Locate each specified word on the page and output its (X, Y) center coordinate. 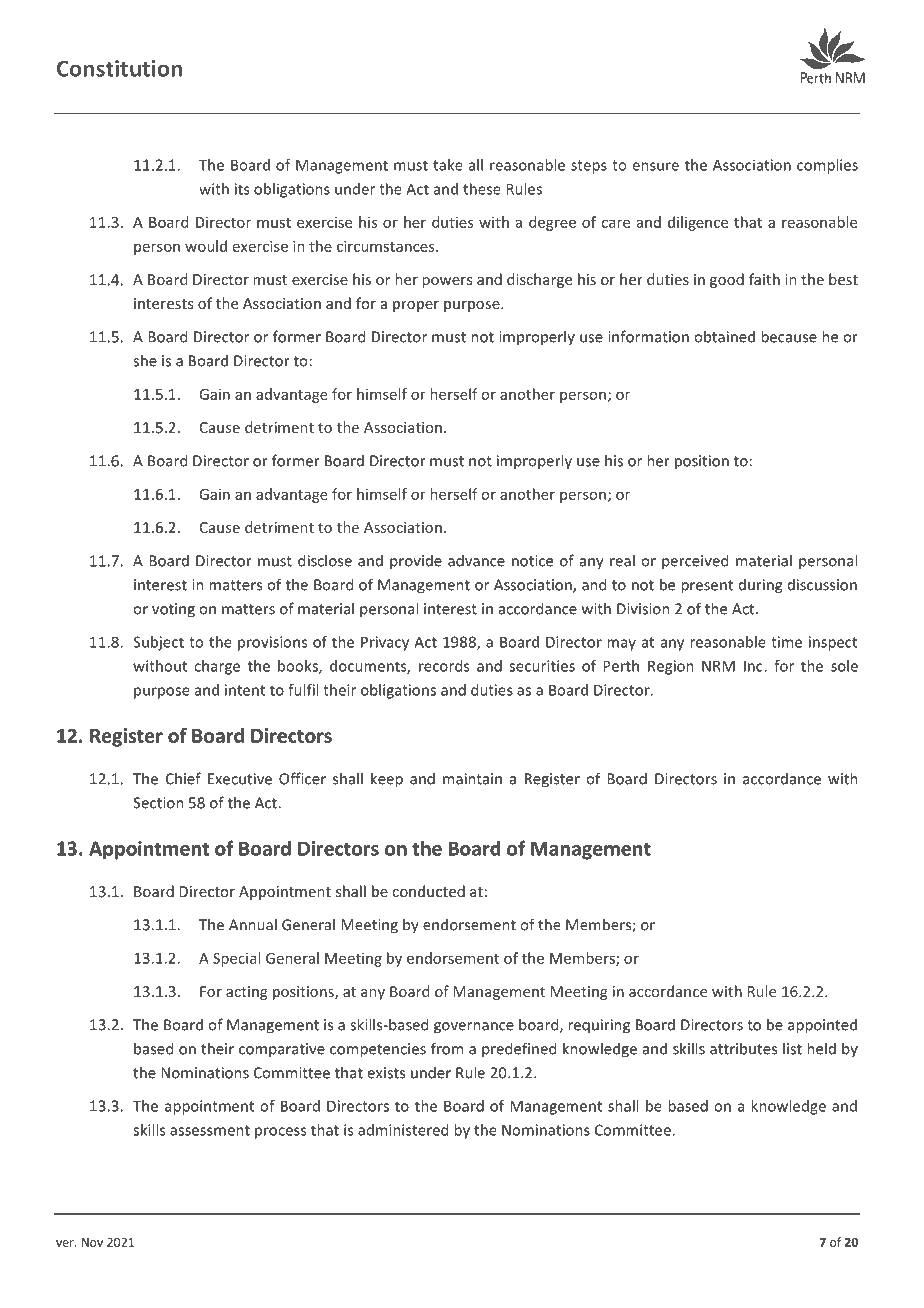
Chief (183, 778)
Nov (92, 1242)
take (448, 165)
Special (236, 959)
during (760, 586)
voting (173, 610)
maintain (472, 779)
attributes (743, 1048)
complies (827, 166)
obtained (724, 336)
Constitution (119, 68)
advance (476, 560)
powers (447, 282)
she (145, 360)
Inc (754, 666)
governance (474, 1028)
